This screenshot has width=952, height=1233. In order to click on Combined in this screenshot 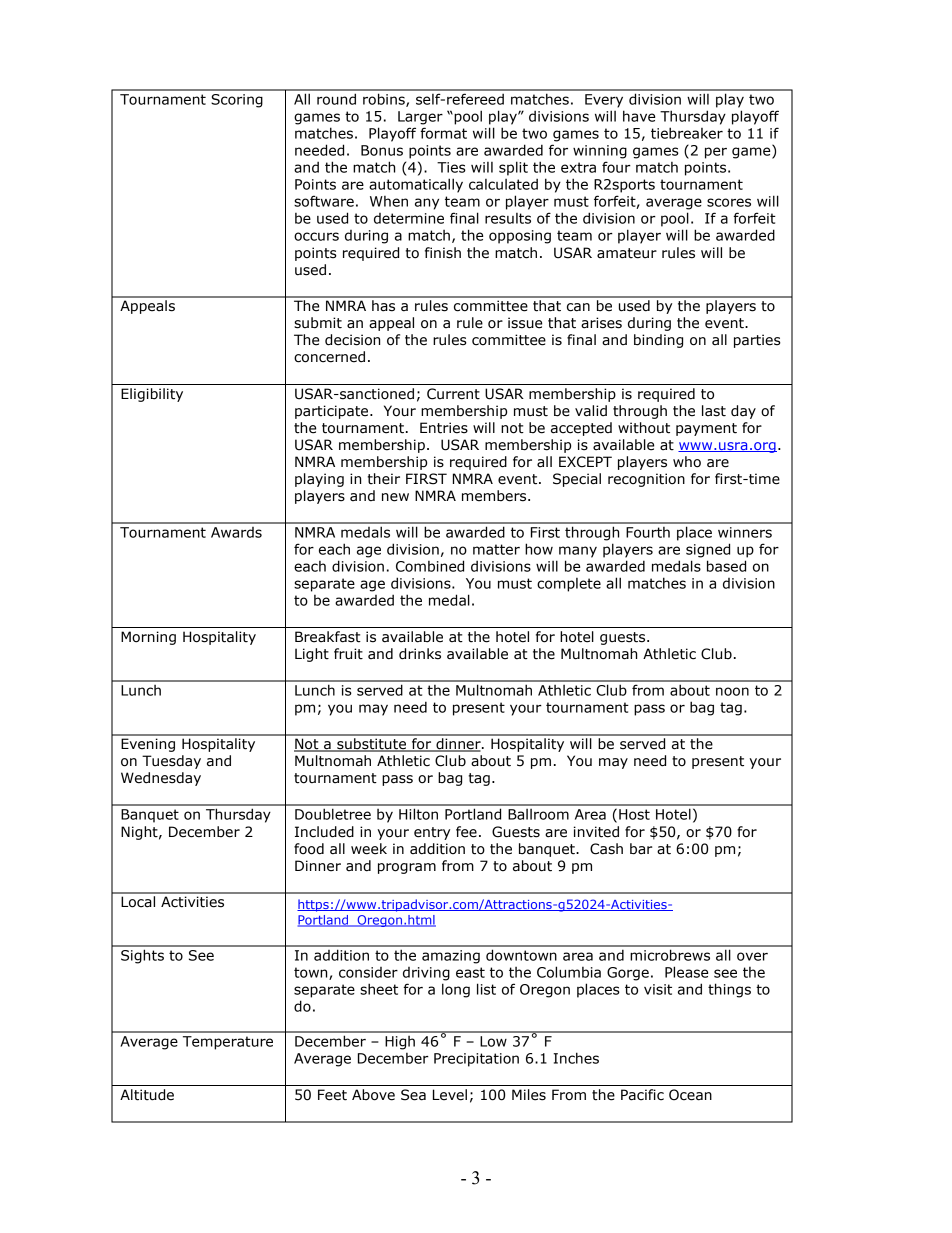, I will do `click(430, 566)`.
